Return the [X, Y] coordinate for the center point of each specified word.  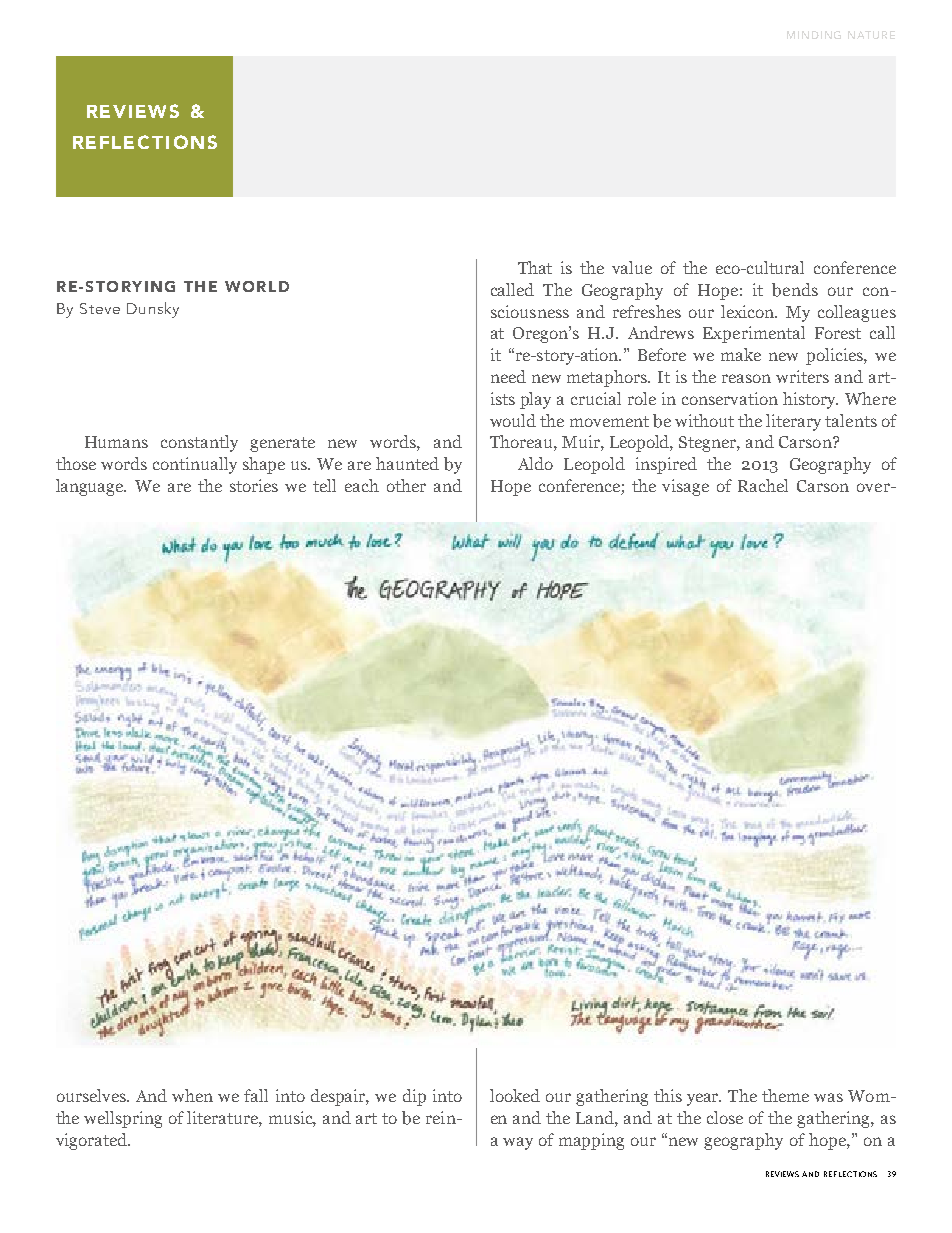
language [91, 487]
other [406, 485]
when [192, 1095]
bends [795, 290]
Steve [100, 308]
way [518, 1143]
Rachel [763, 485]
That [535, 267]
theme [785, 1095]
